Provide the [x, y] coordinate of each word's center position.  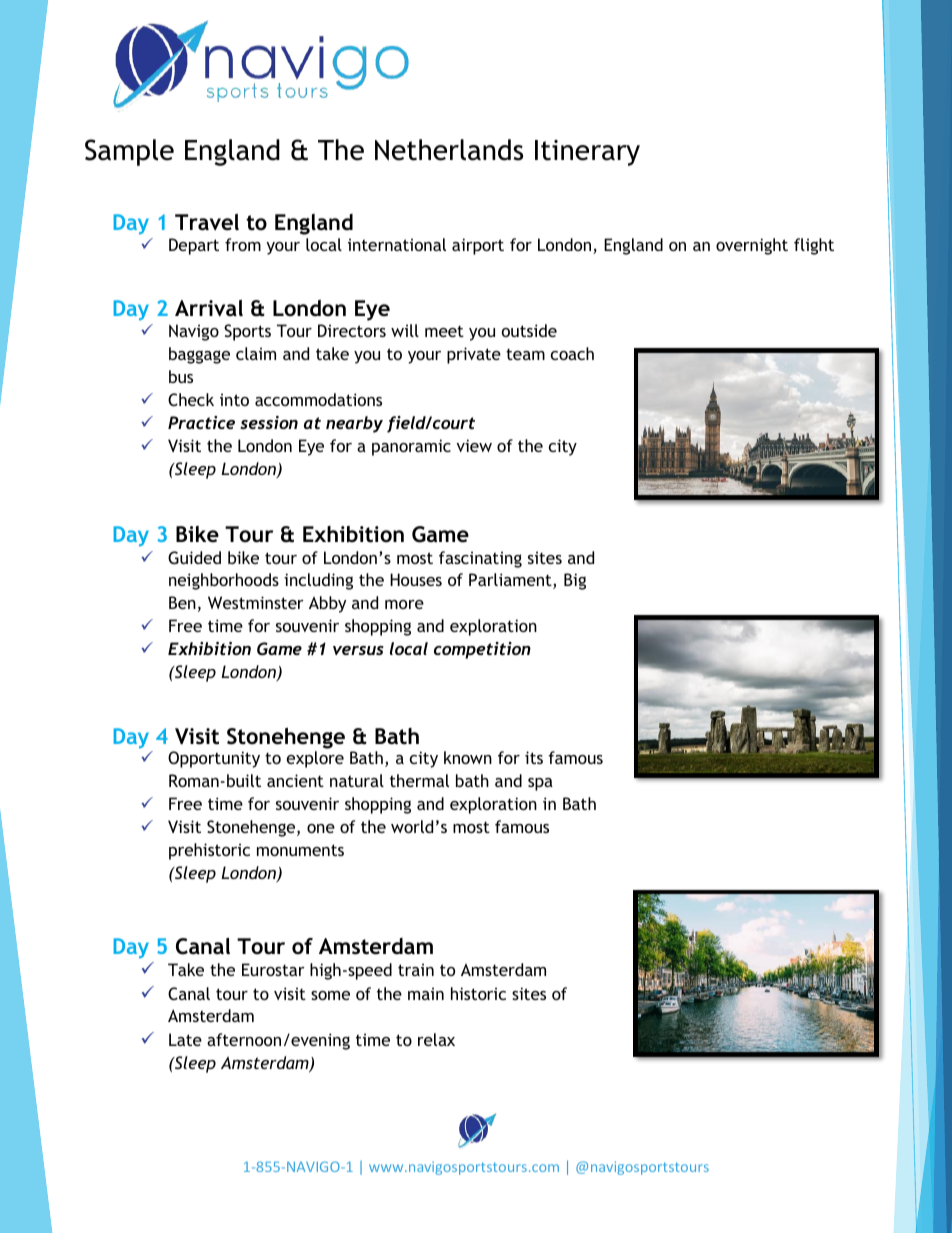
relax [436, 1039]
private [474, 355]
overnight [752, 246]
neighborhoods [224, 581]
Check [191, 399]
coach [572, 353]
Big [575, 581]
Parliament [511, 581]
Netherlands [449, 150]
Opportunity [214, 759]
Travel [207, 222]
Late [185, 1039]
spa [540, 784]
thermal [419, 780]
